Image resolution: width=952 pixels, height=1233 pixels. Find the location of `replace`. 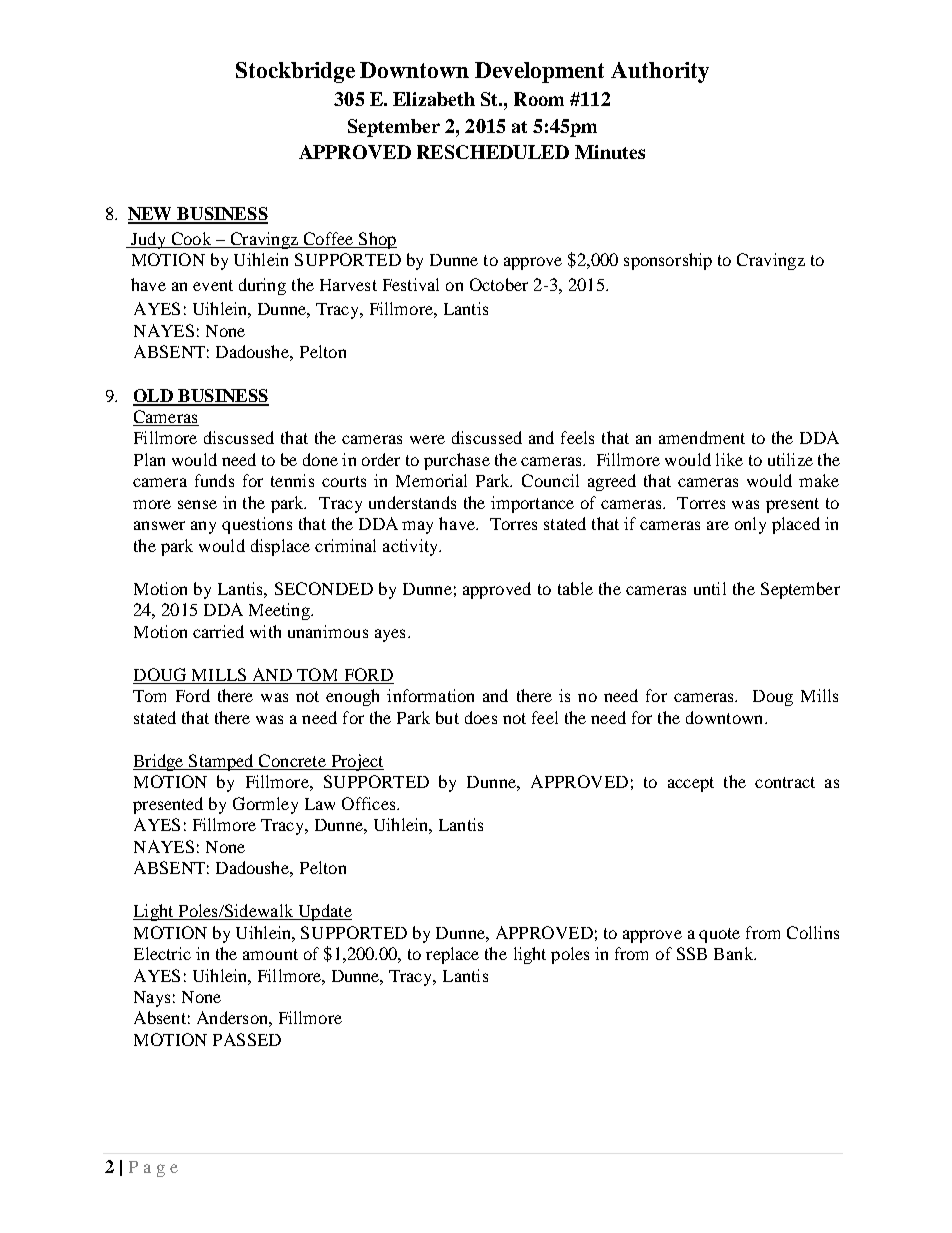

replace is located at coordinates (452, 955).
